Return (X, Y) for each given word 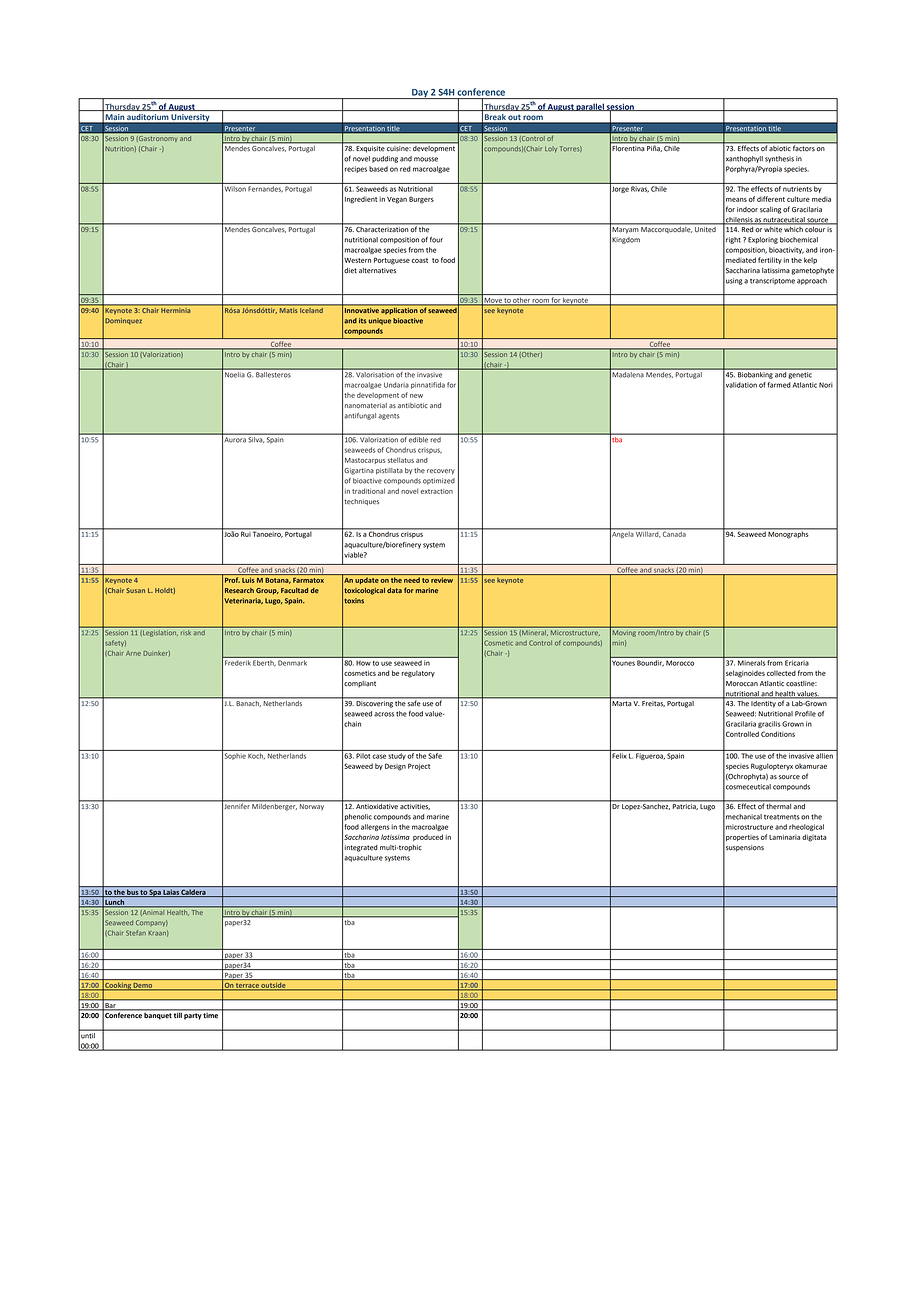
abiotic (780, 147)
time (211, 1014)
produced (428, 837)
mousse (426, 159)
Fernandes (265, 189)
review (442, 580)
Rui (245, 533)
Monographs (789, 534)
